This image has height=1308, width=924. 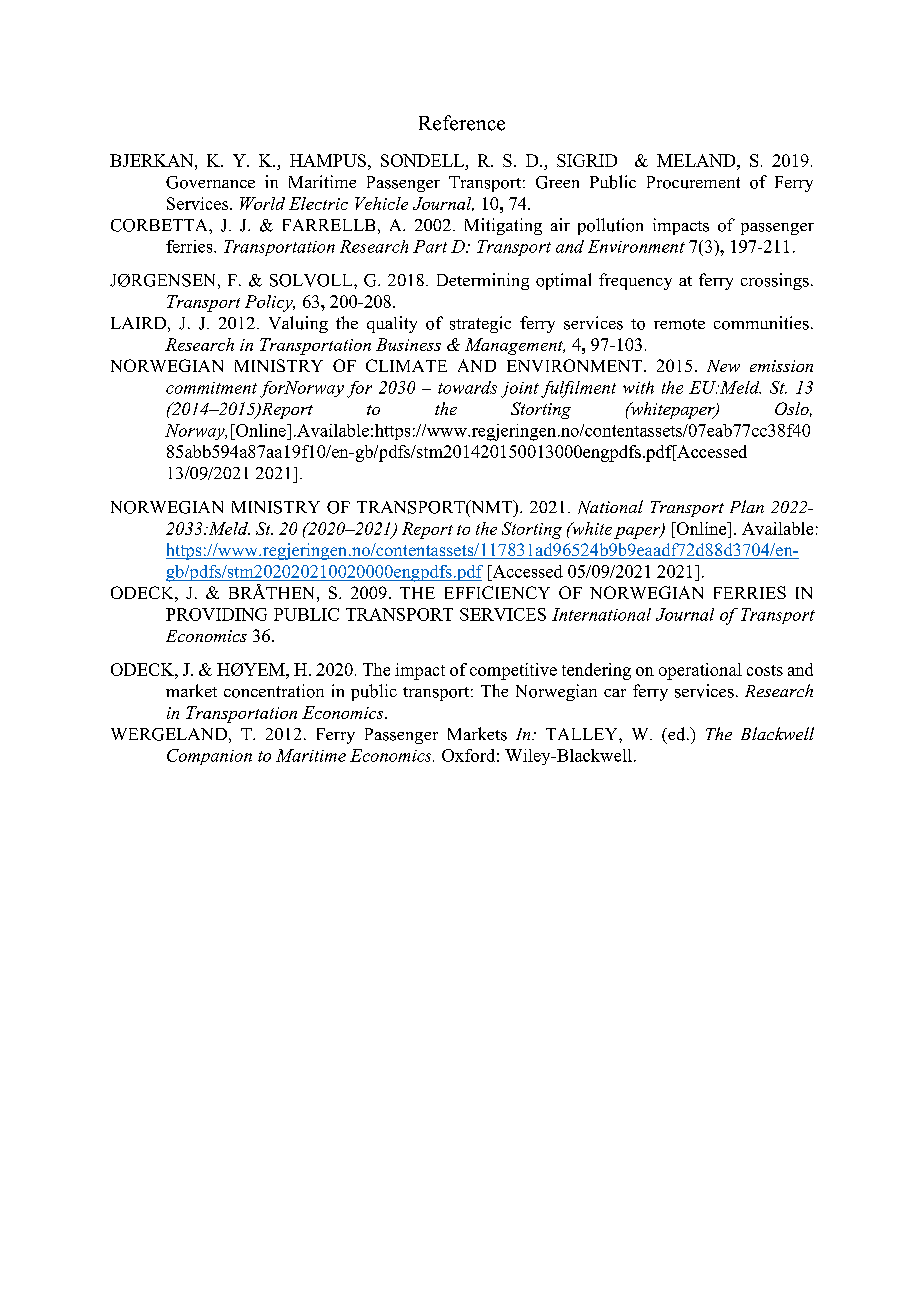 I want to click on car, so click(x=615, y=693).
